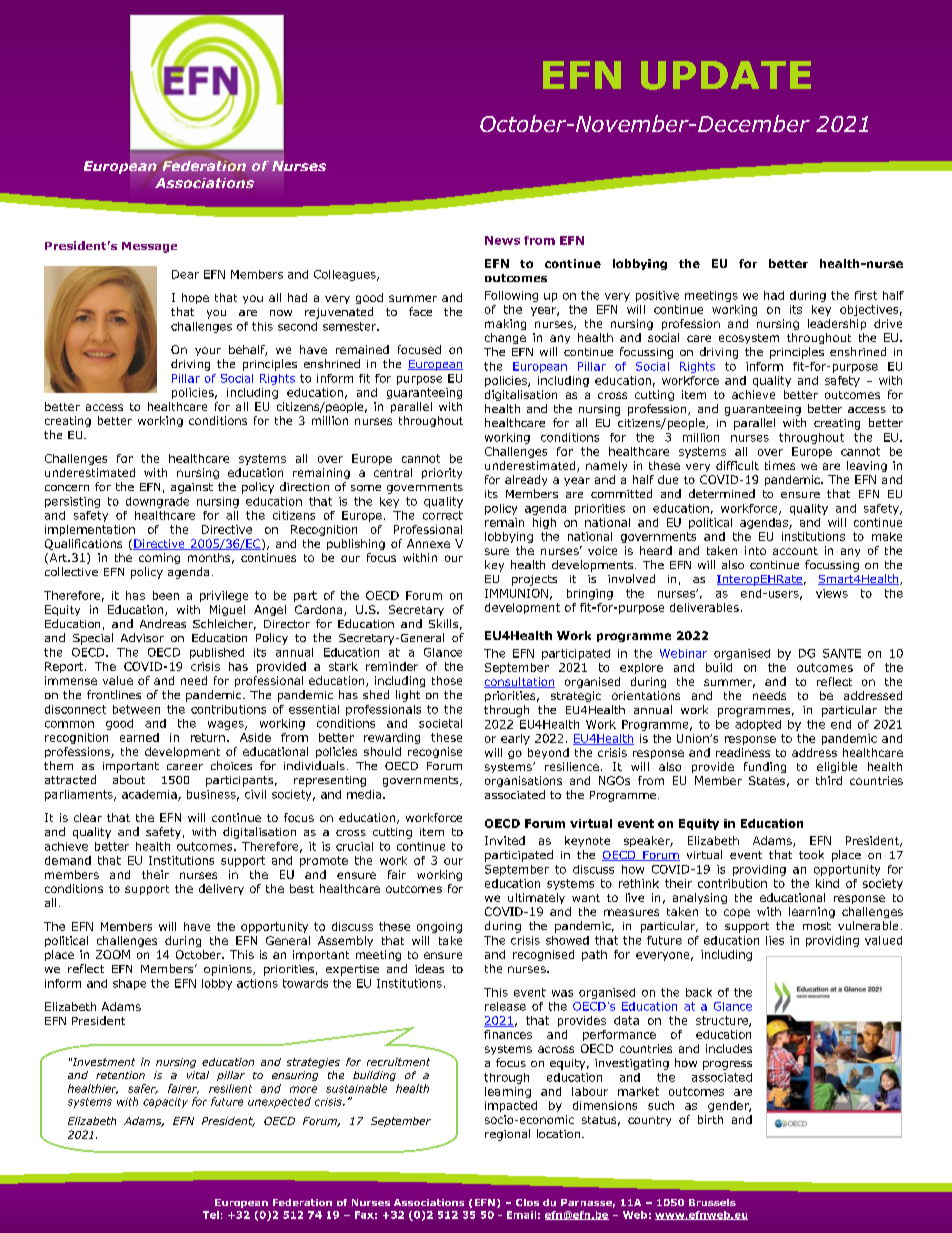 Image resolution: width=952 pixels, height=1233 pixels. I want to click on Invited, so click(505, 840).
